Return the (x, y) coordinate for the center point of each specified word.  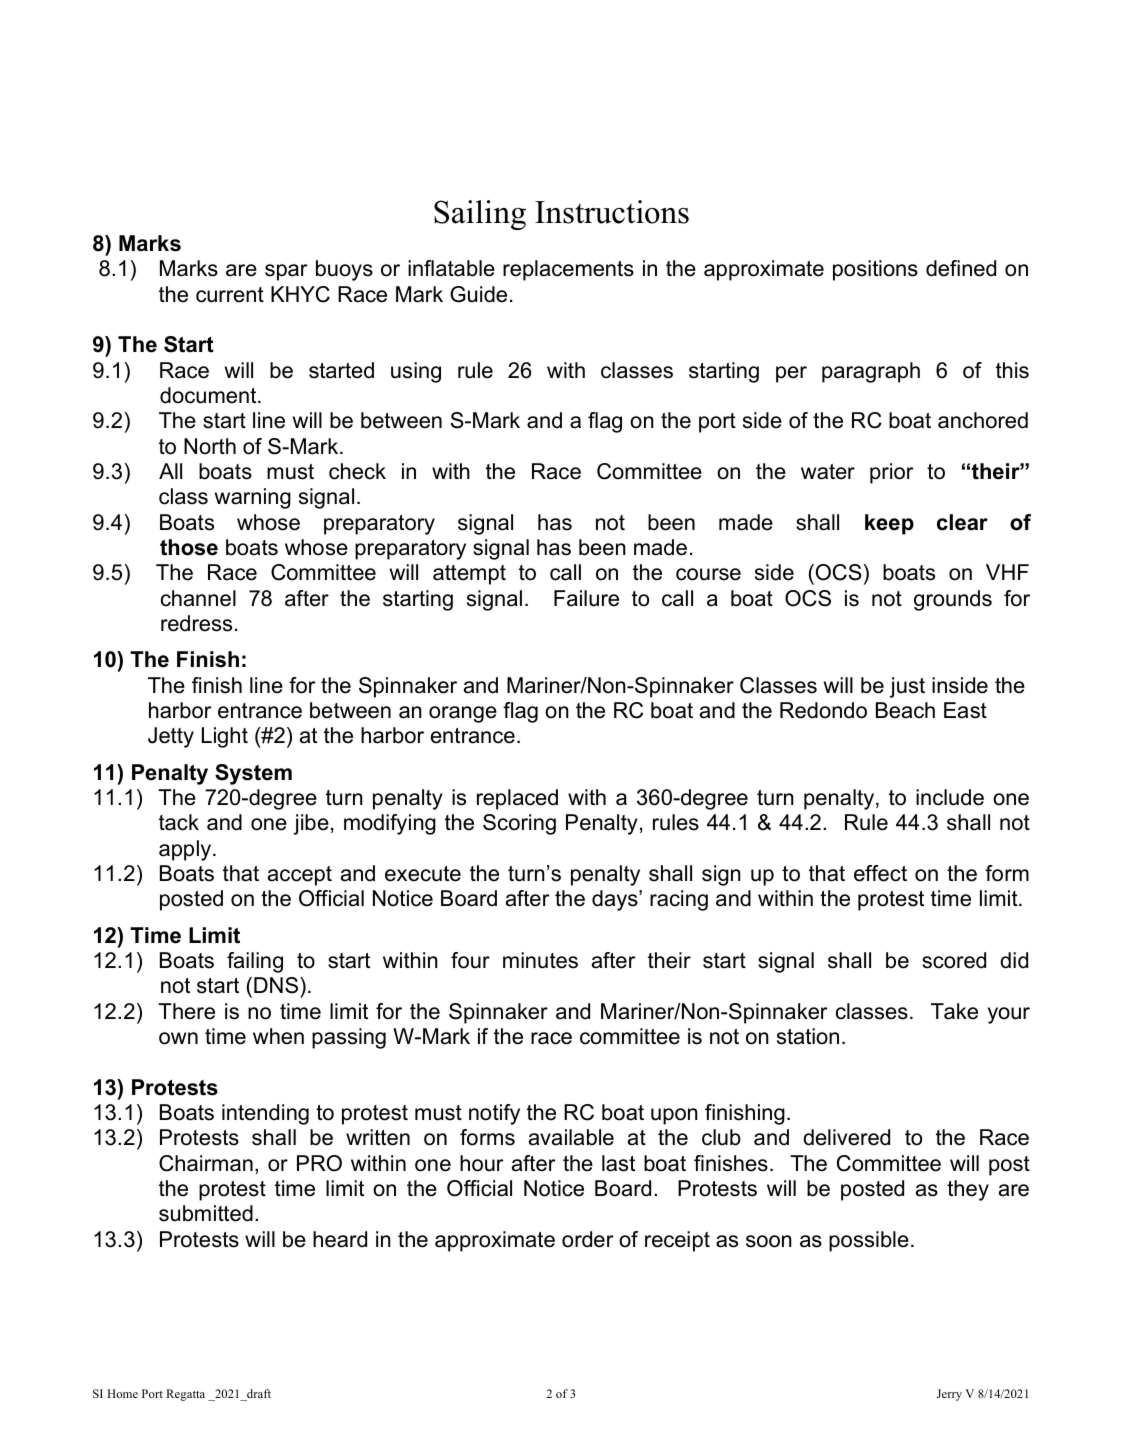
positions (875, 270)
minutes (540, 960)
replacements (568, 270)
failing (255, 962)
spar (286, 272)
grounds (953, 600)
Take (954, 1011)
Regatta (185, 1395)
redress (196, 623)
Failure (586, 598)
